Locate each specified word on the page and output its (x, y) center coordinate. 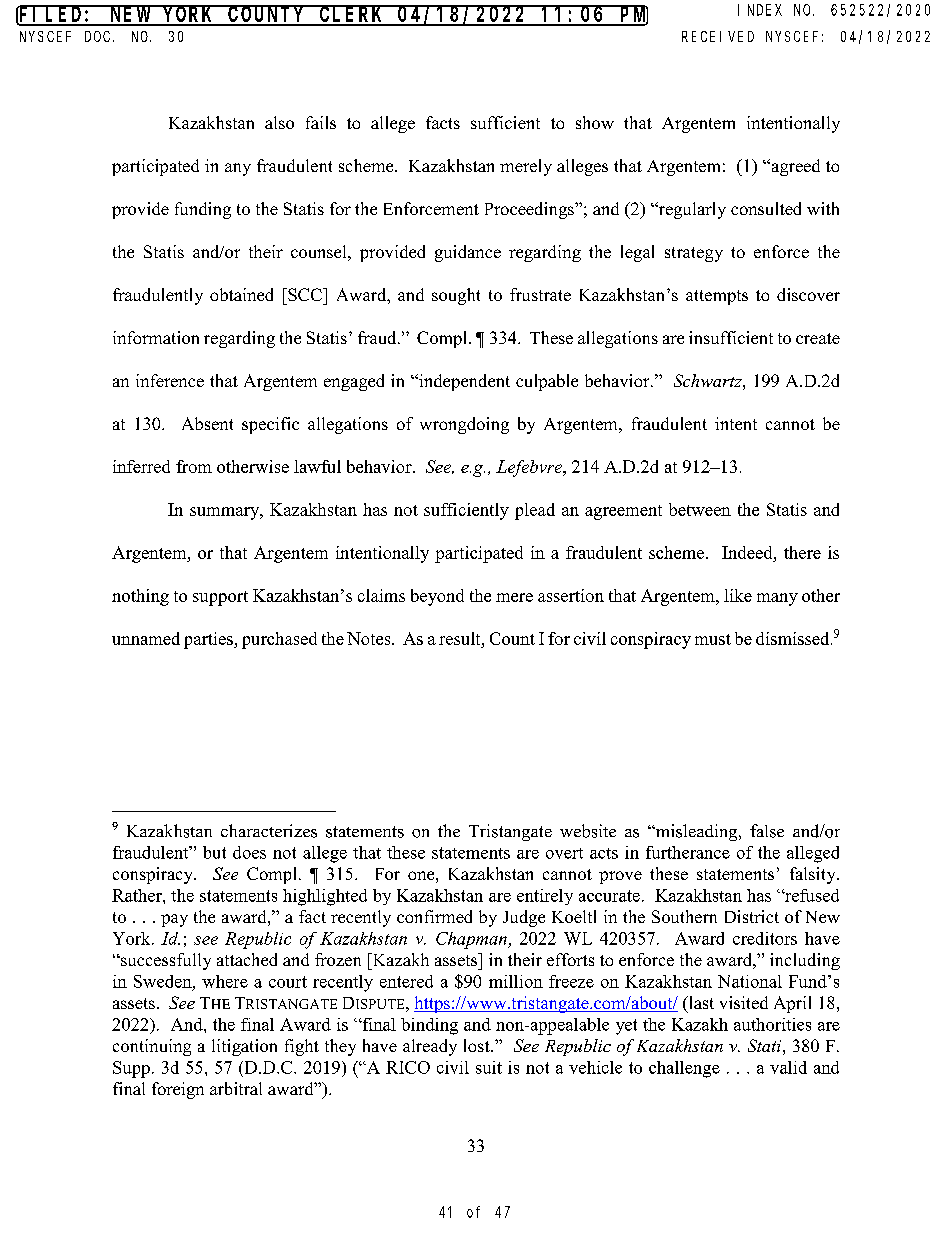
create (818, 338)
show (595, 122)
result (461, 638)
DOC (99, 36)
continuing (152, 1047)
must (713, 639)
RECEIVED (718, 36)
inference (170, 380)
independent (463, 382)
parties (209, 640)
